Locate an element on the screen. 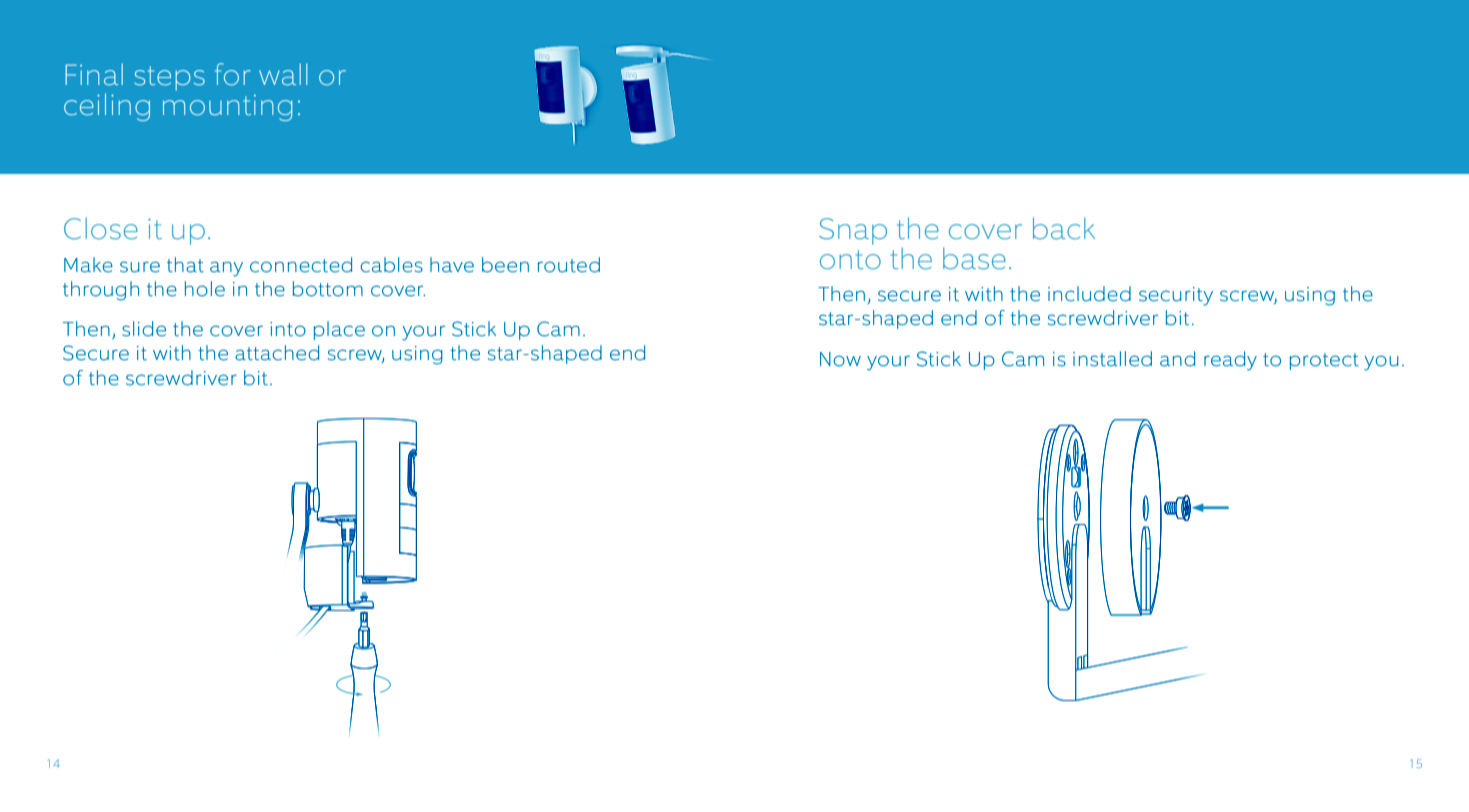 The height and width of the screenshot is (812, 1469). back is located at coordinates (1064, 228).
